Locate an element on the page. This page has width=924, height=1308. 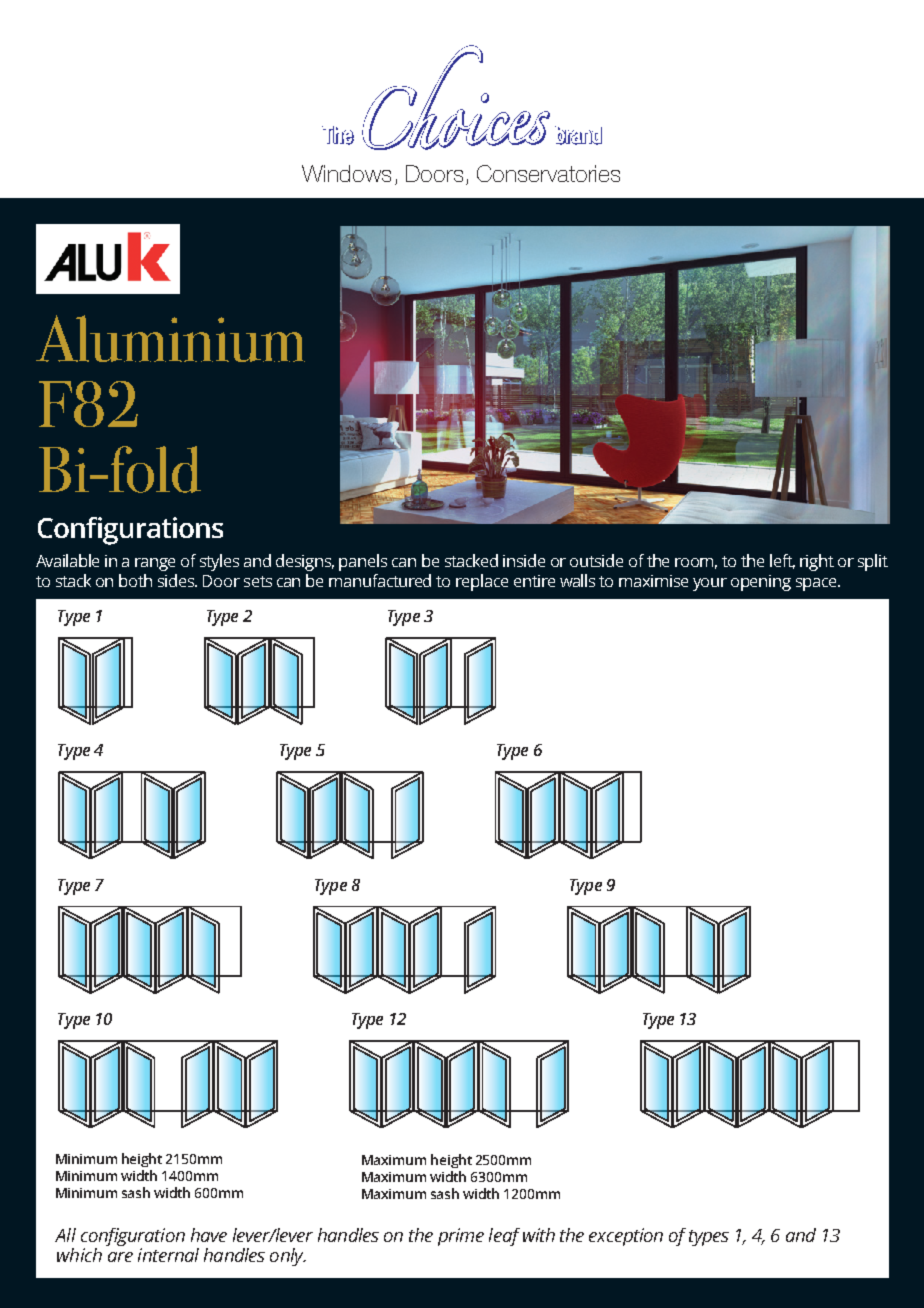
left is located at coordinates (782, 561).
